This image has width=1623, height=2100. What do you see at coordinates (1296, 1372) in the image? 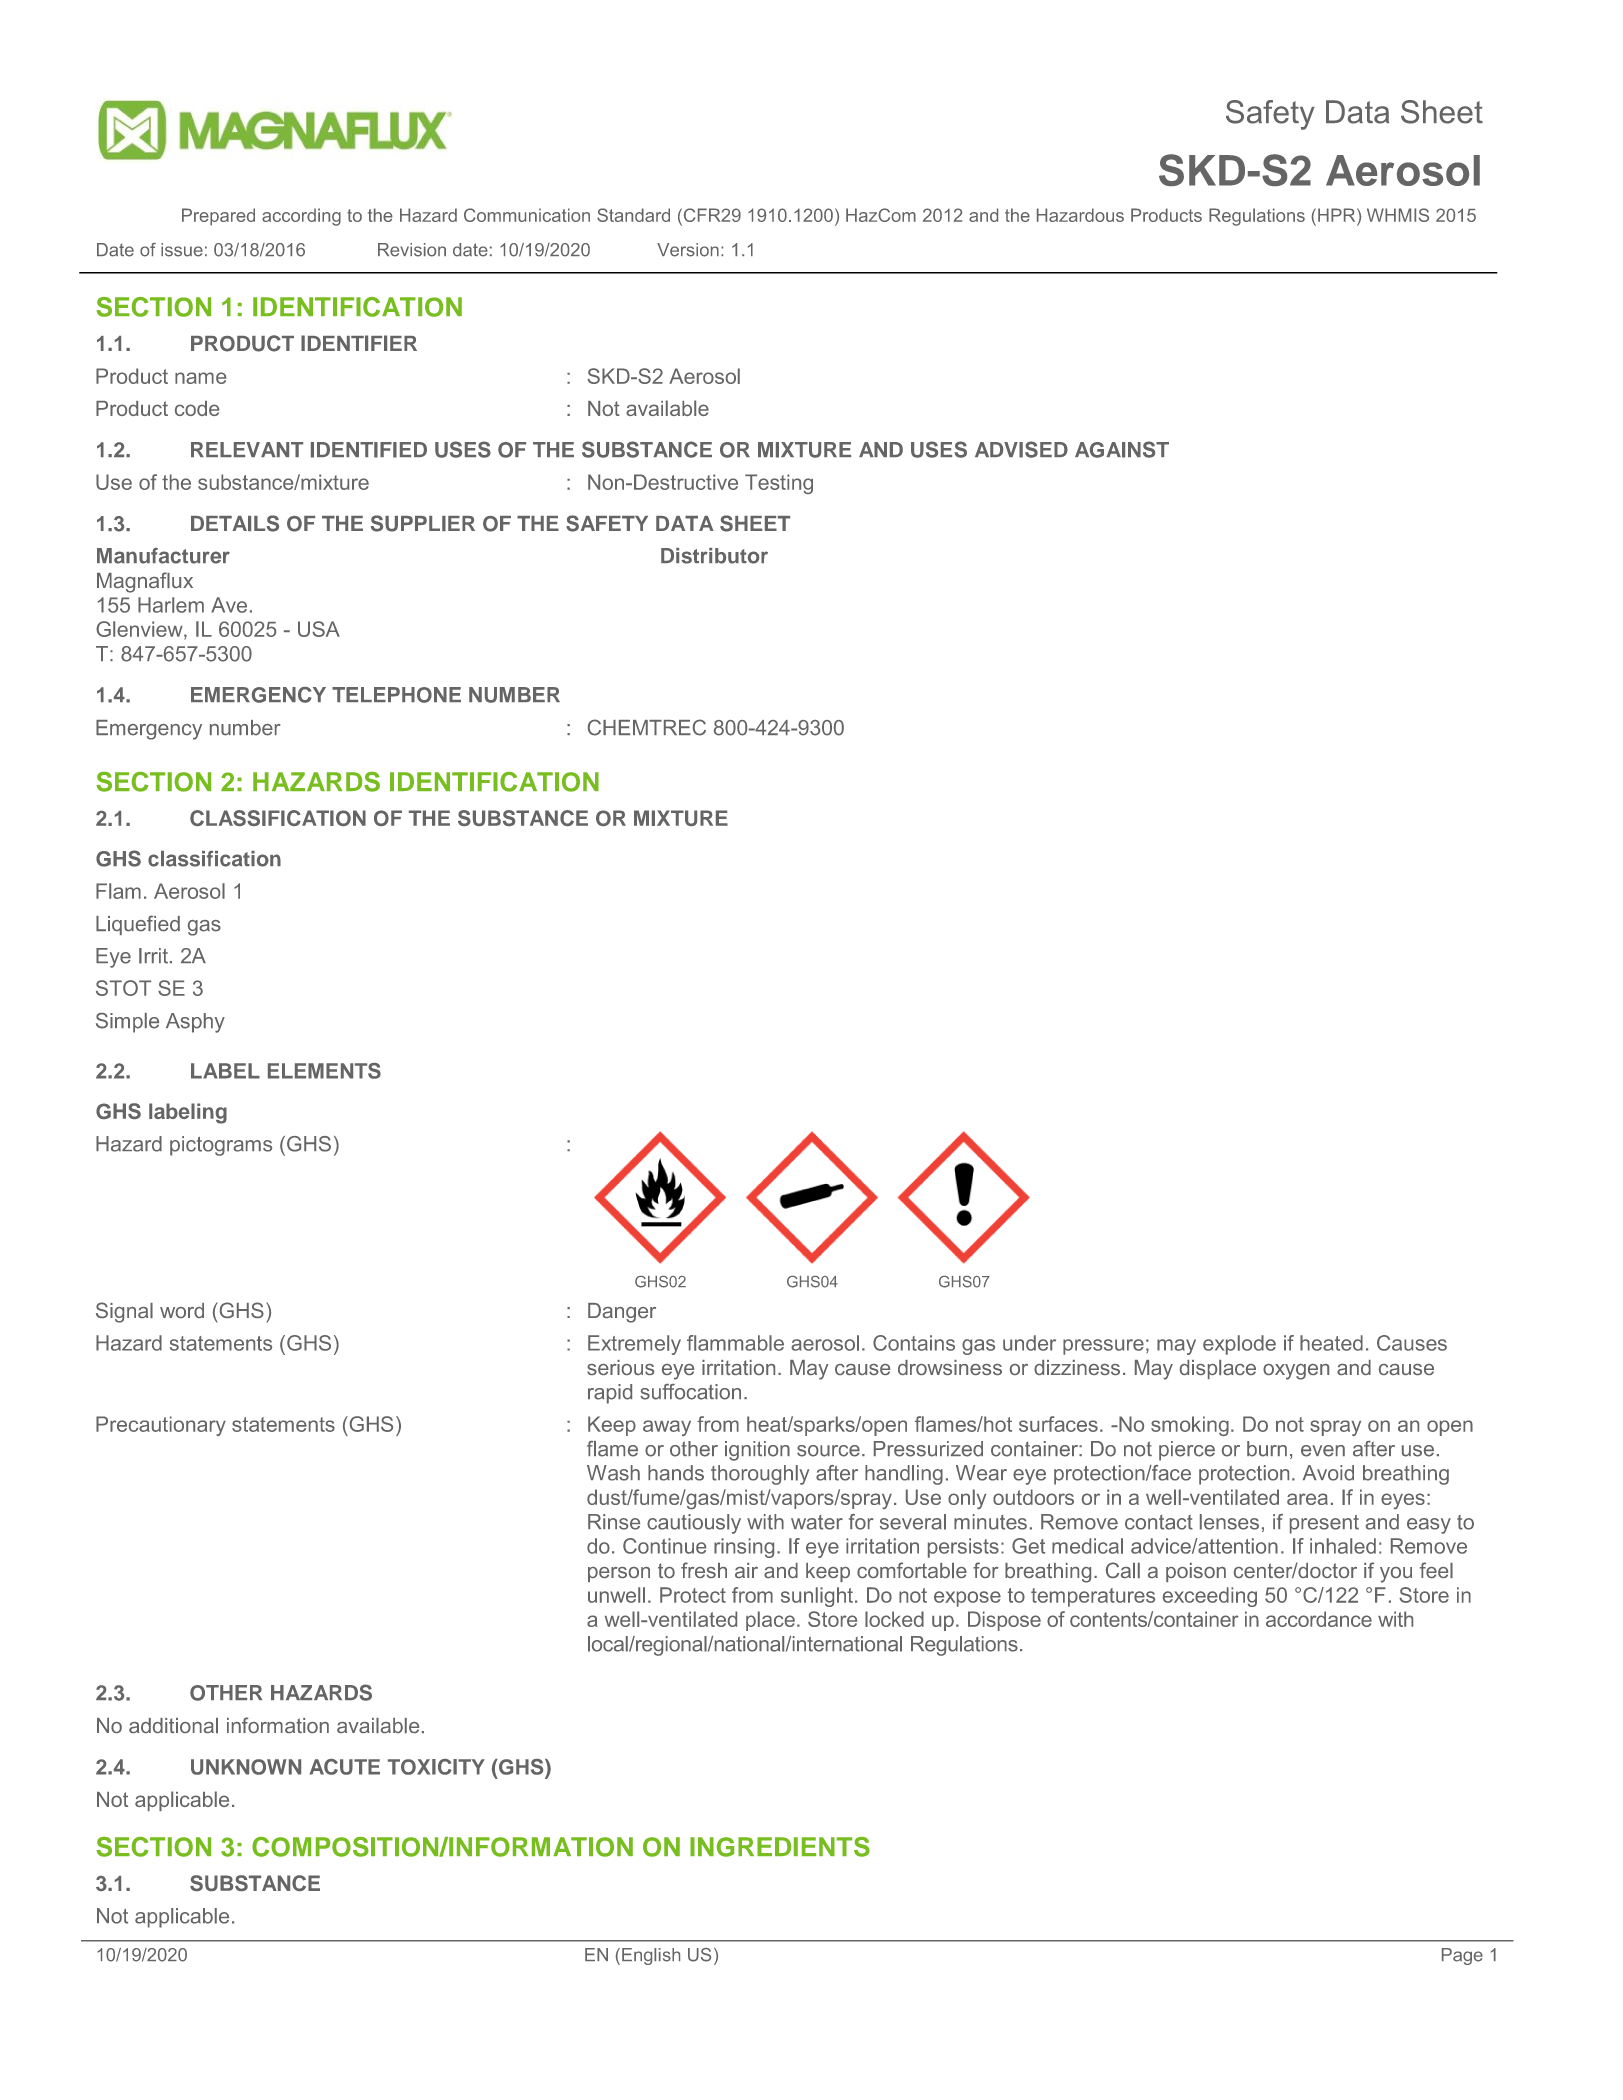
I see `oxygen` at bounding box center [1296, 1372].
